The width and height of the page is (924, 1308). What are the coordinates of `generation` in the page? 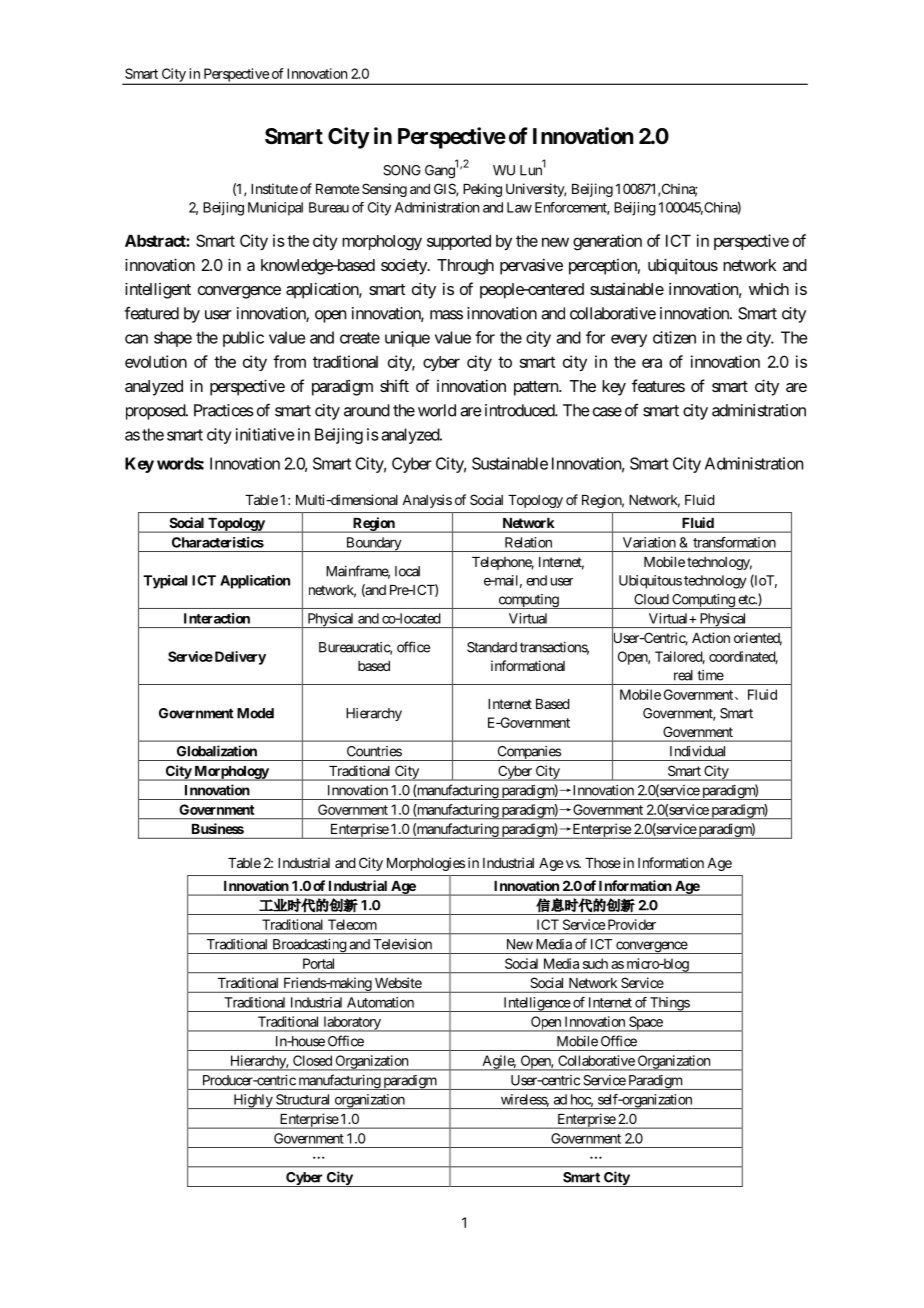 It's located at (607, 242).
